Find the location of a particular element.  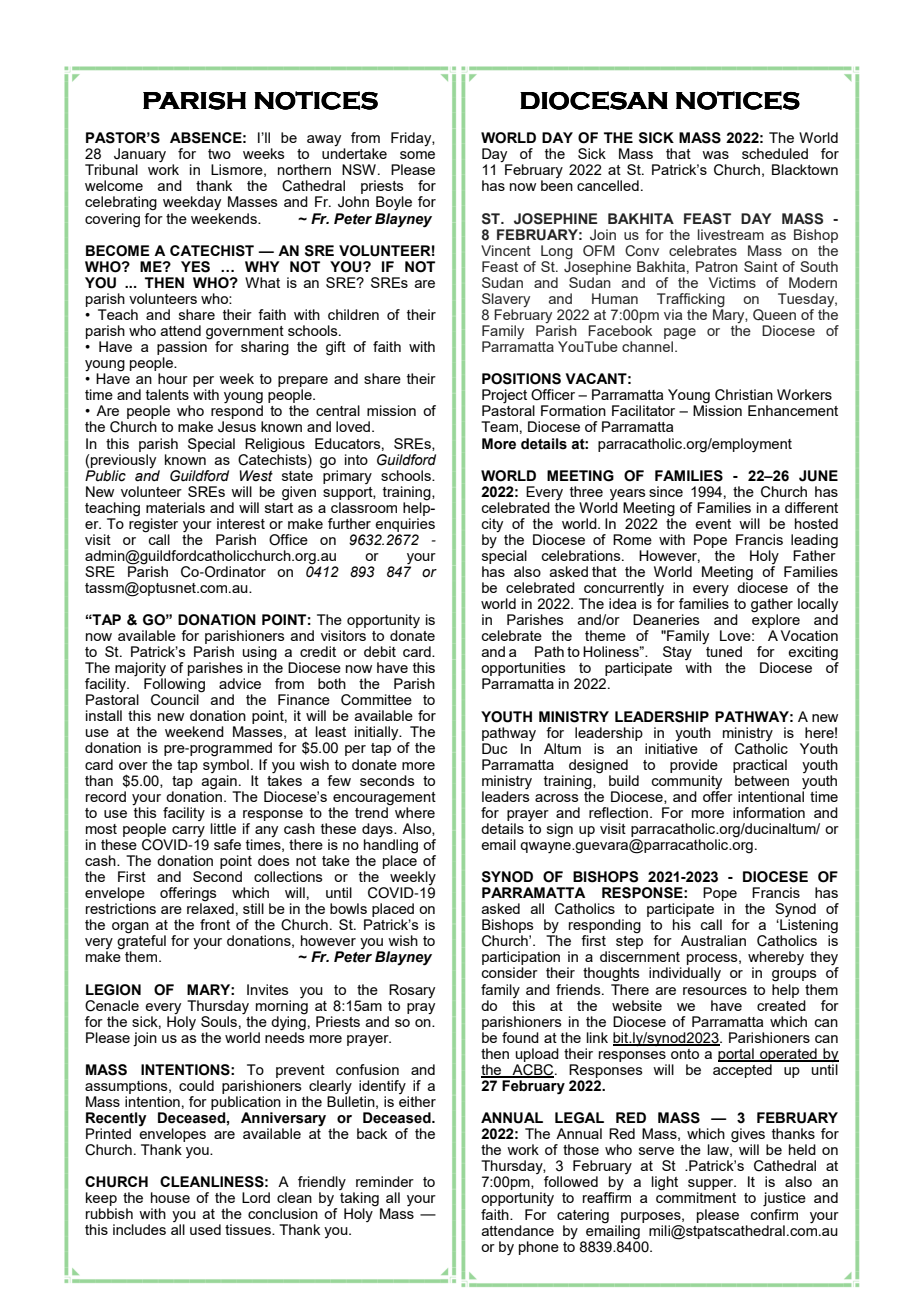

used is located at coordinates (205, 1229).
